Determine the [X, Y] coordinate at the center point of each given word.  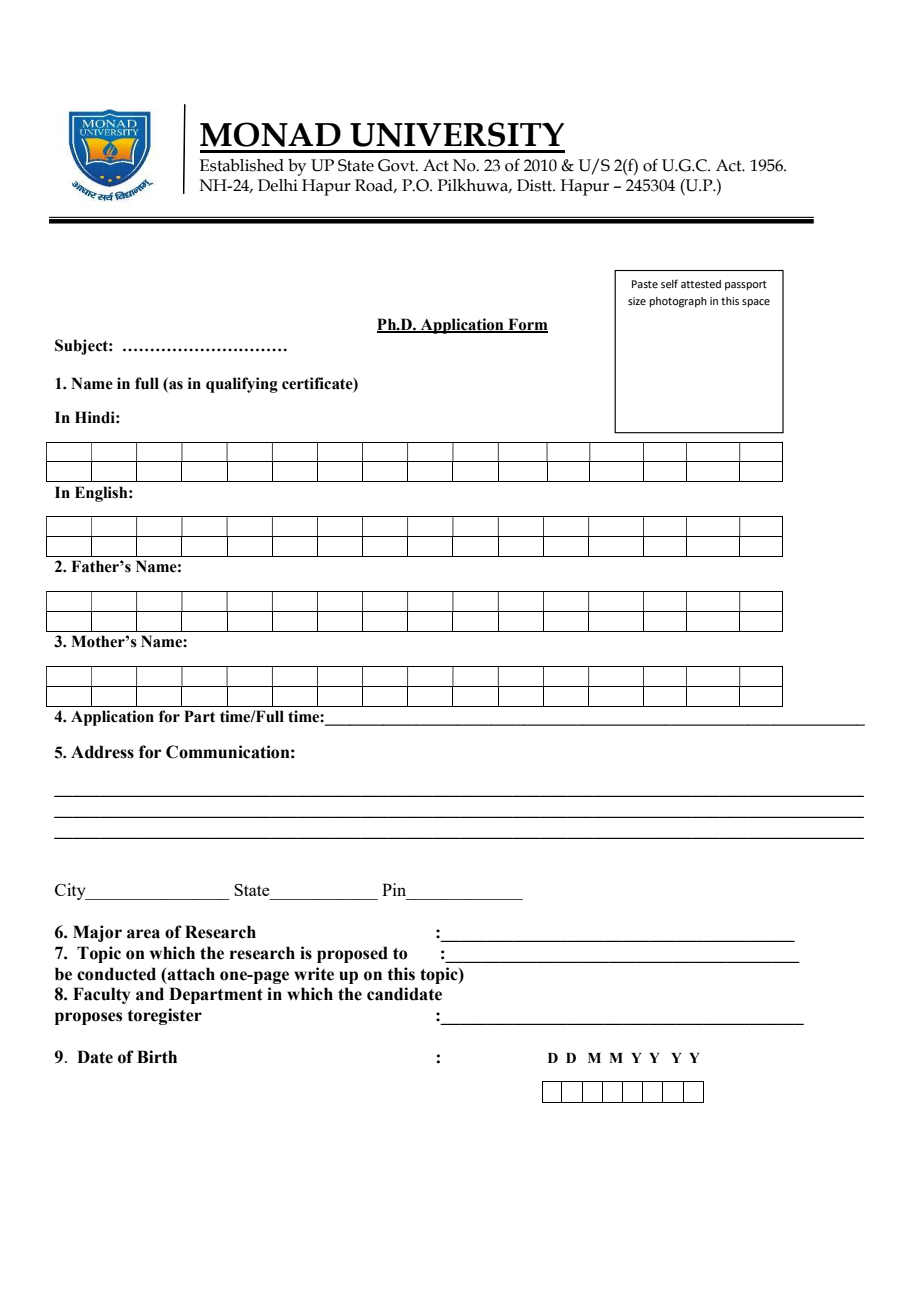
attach [190, 974]
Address [102, 752]
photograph [678, 302]
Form [527, 325]
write [314, 974]
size [637, 301]
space [756, 303]
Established [242, 165]
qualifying [242, 385]
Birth [157, 1057]
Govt [397, 165]
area [143, 934]
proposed [352, 954]
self [669, 283]
